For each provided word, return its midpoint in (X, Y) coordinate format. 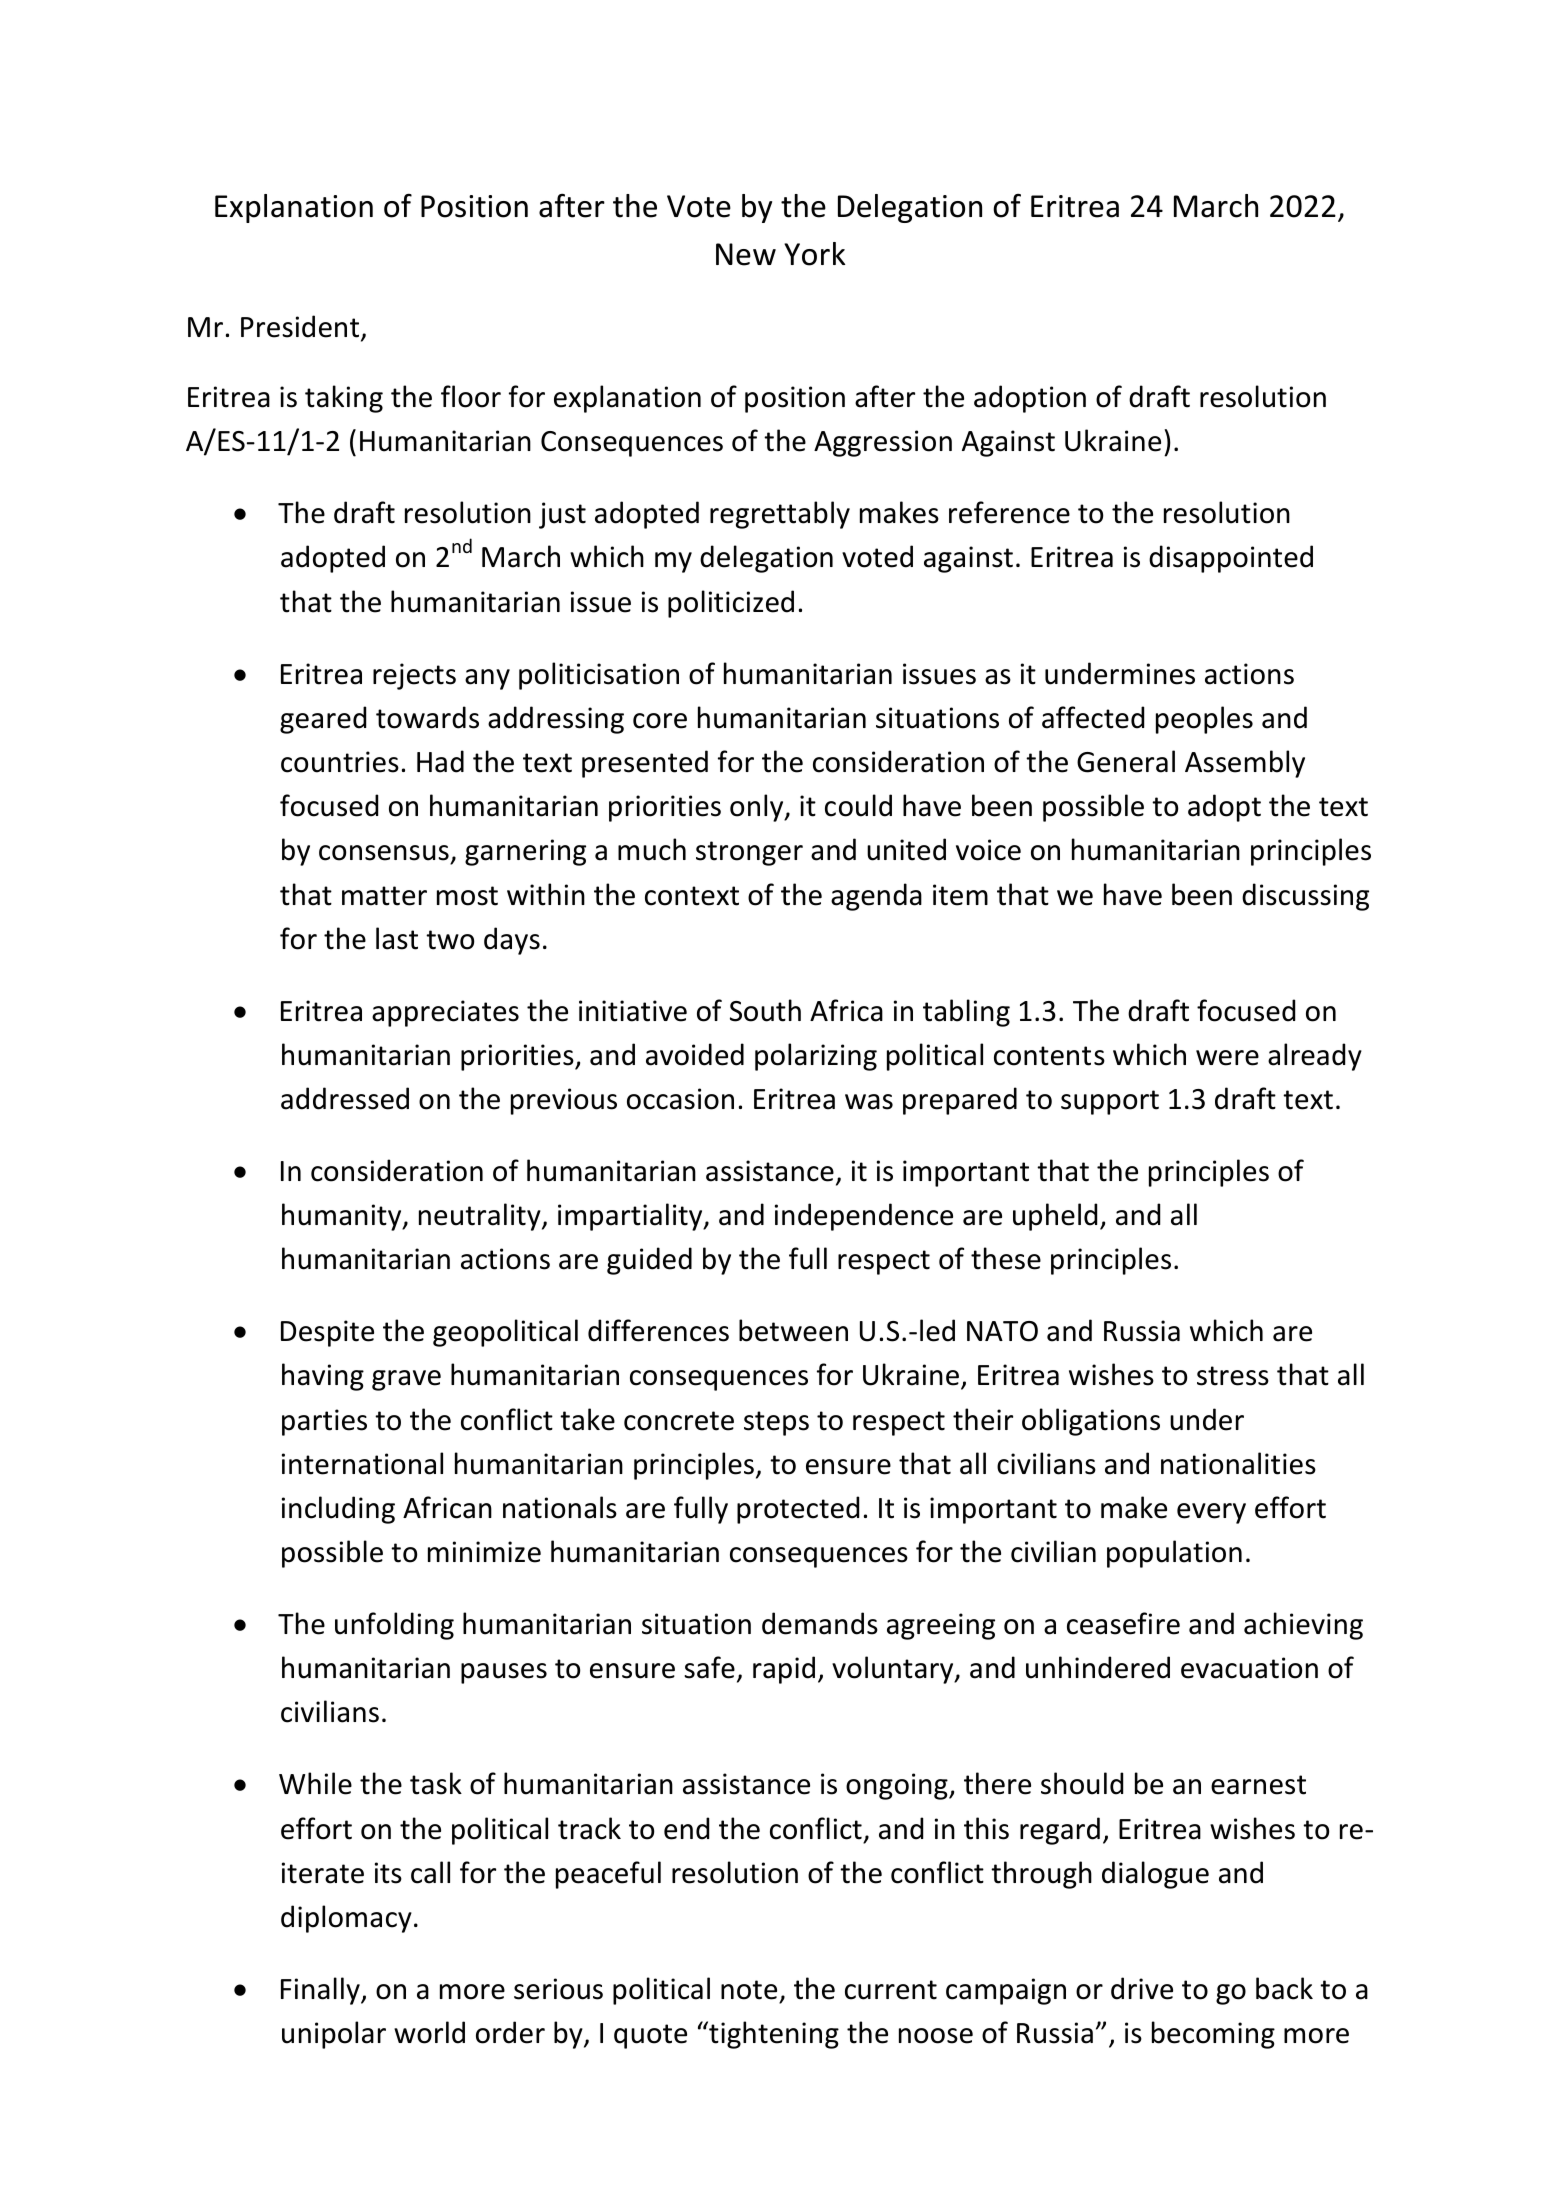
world (429, 2032)
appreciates (445, 1013)
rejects (414, 676)
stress (1233, 1376)
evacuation (1249, 1668)
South (765, 1010)
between (793, 1330)
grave (406, 1380)
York (814, 254)
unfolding (394, 1626)
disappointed (1231, 559)
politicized (731, 604)
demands (820, 1623)
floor (471, 396)
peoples (1204, 720)
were (1227, 1058)
